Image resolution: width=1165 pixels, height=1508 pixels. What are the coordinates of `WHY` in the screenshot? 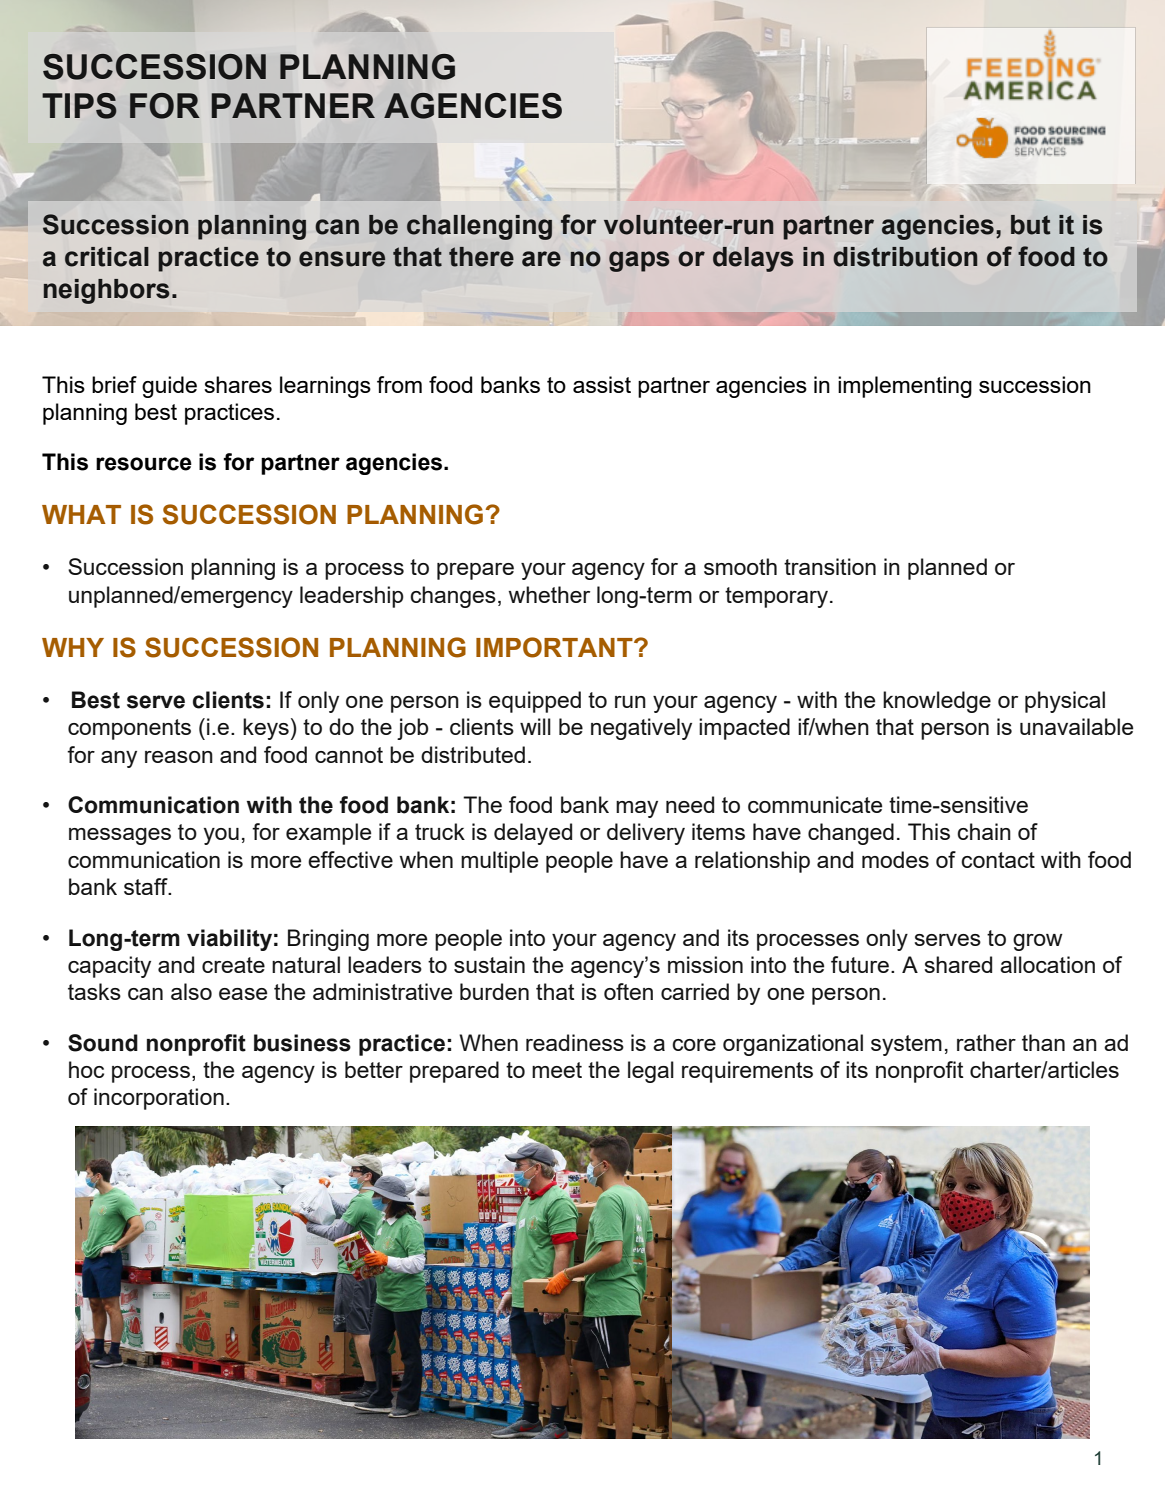 It's located at (73, 647).
